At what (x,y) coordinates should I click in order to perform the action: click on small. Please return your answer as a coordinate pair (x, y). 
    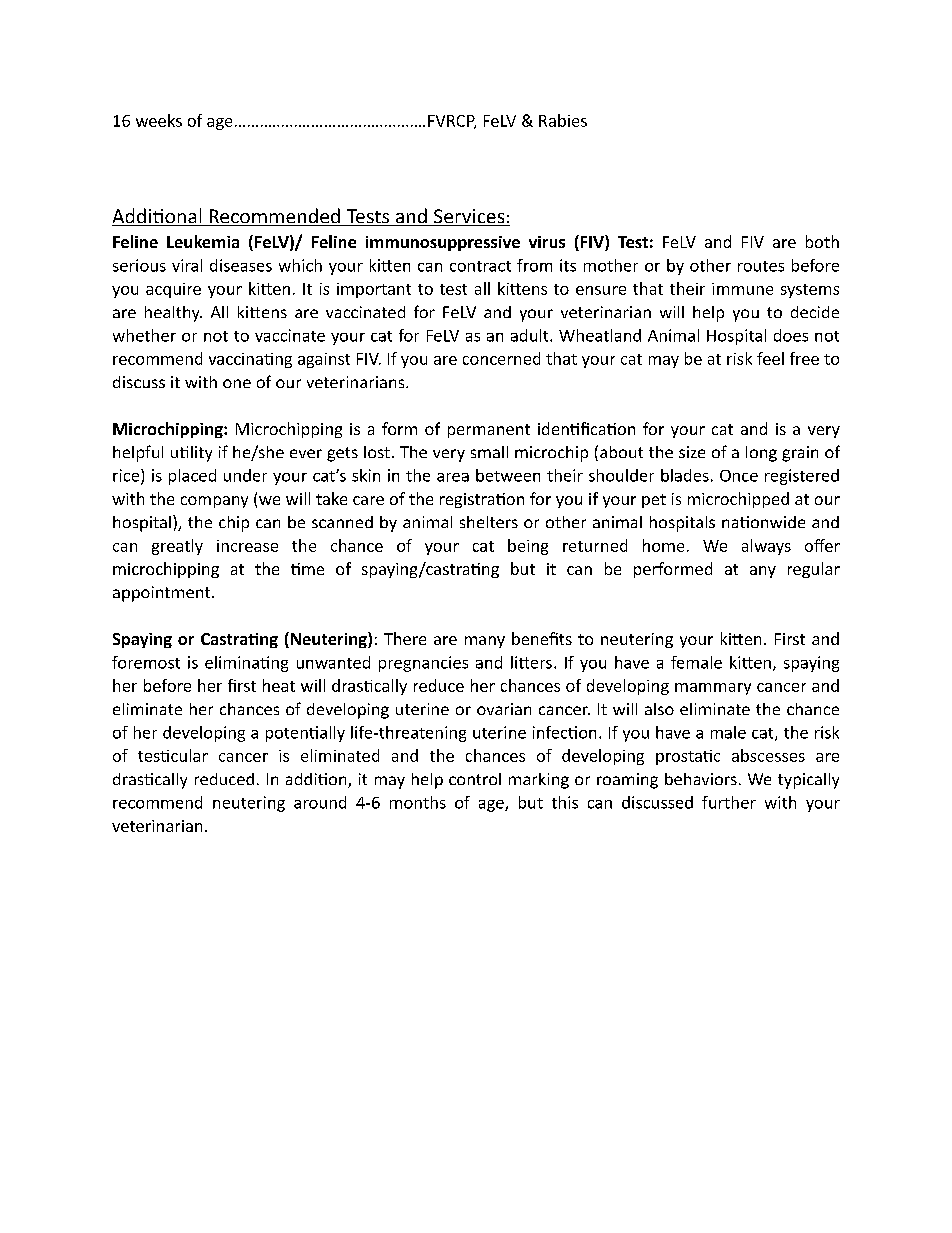
    Looking at the image, I should click on (489, 452).
